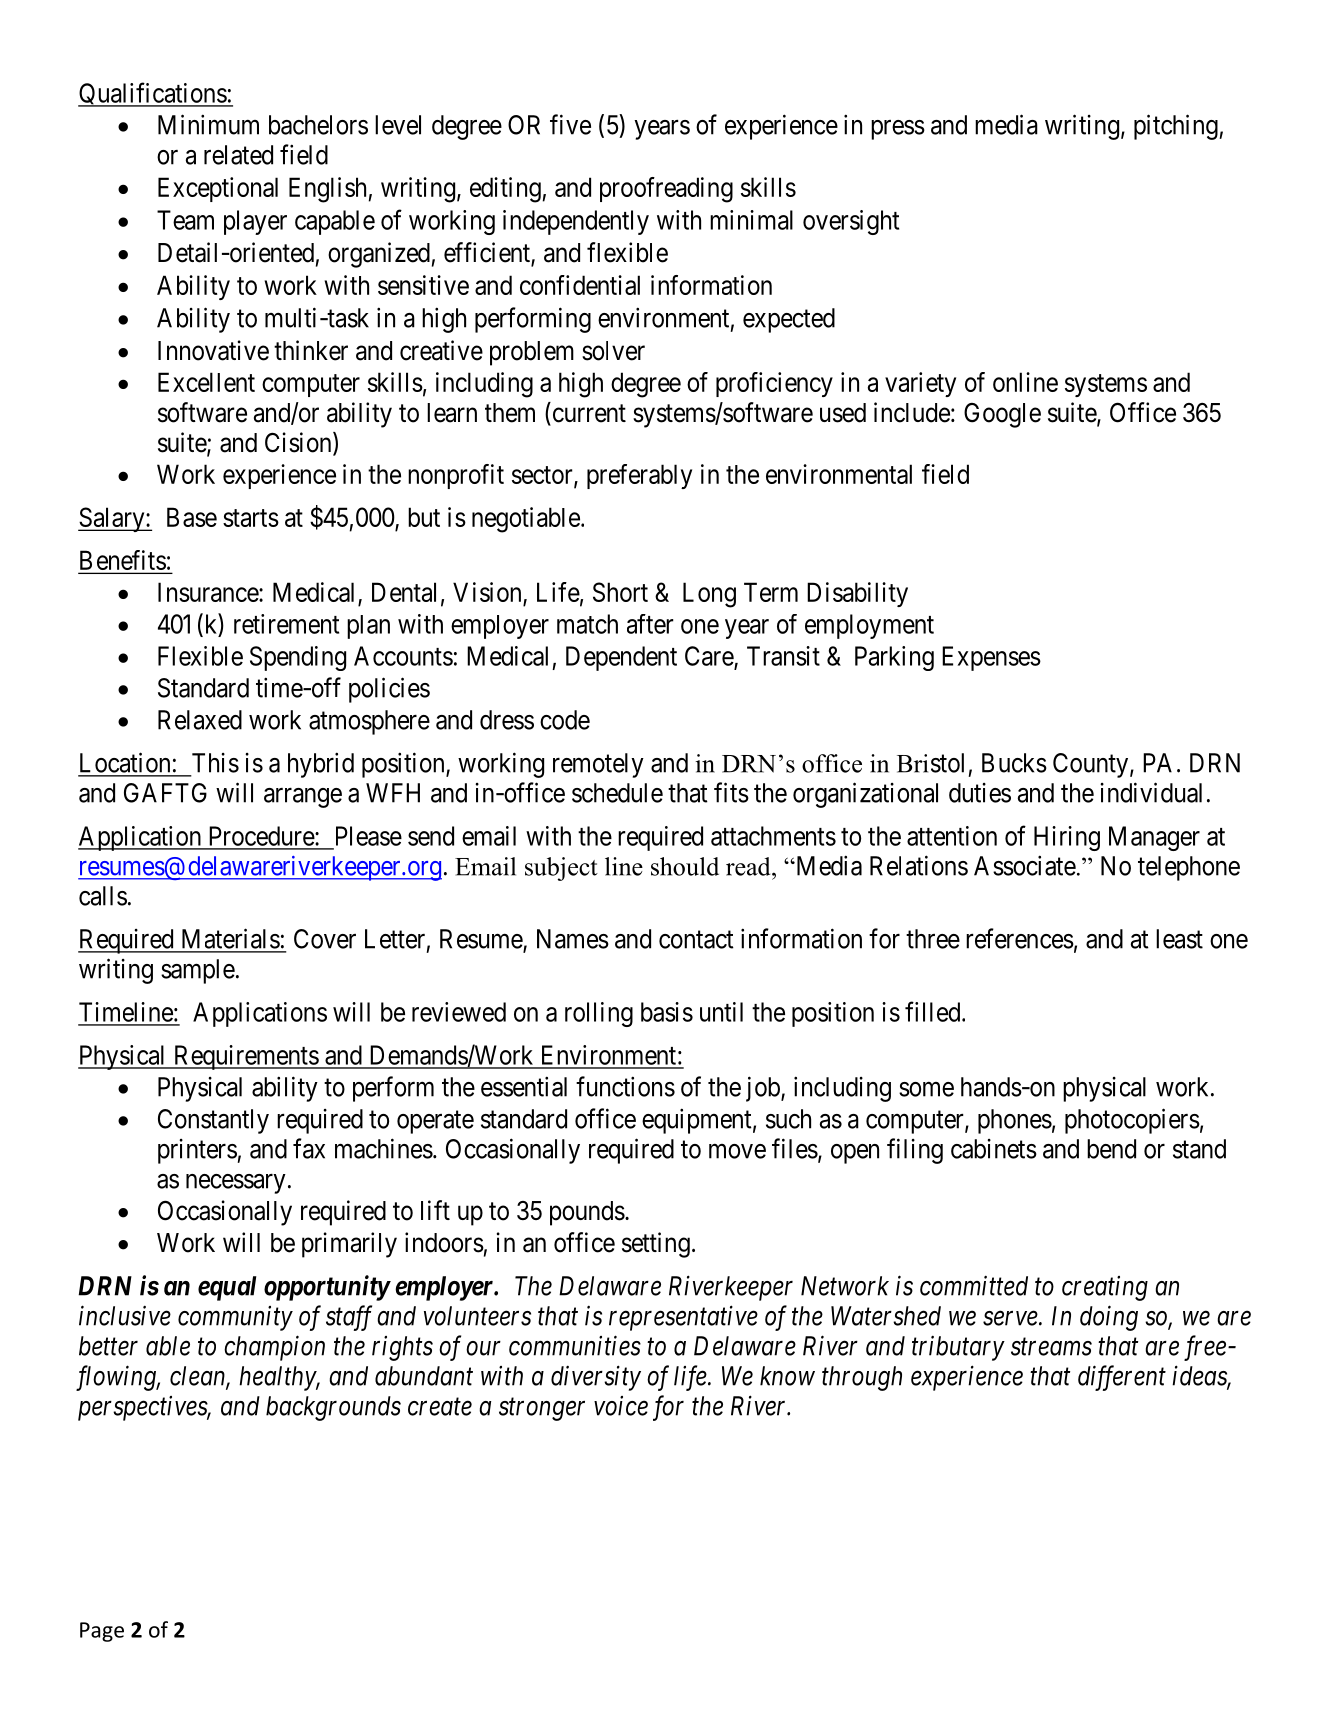  What do you see at coordinates (235, 1318) in the screenshot?
I see `community` at bounding box center [235, 1318].
